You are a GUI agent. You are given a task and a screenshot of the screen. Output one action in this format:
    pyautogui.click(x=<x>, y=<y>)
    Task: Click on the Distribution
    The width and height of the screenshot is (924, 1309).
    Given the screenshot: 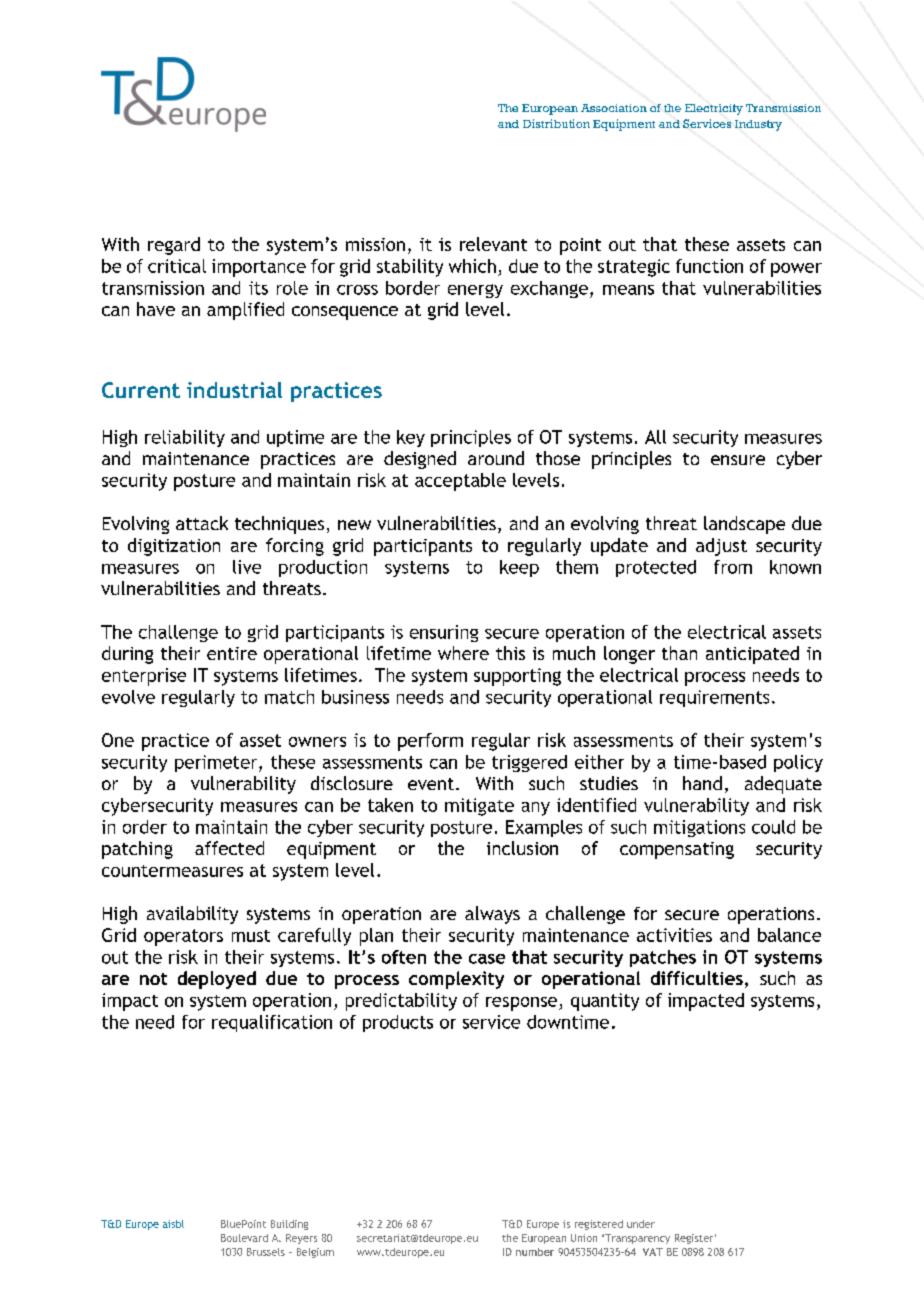 What is the action you would take?
    pyautogui.click(x=556, y=123)
